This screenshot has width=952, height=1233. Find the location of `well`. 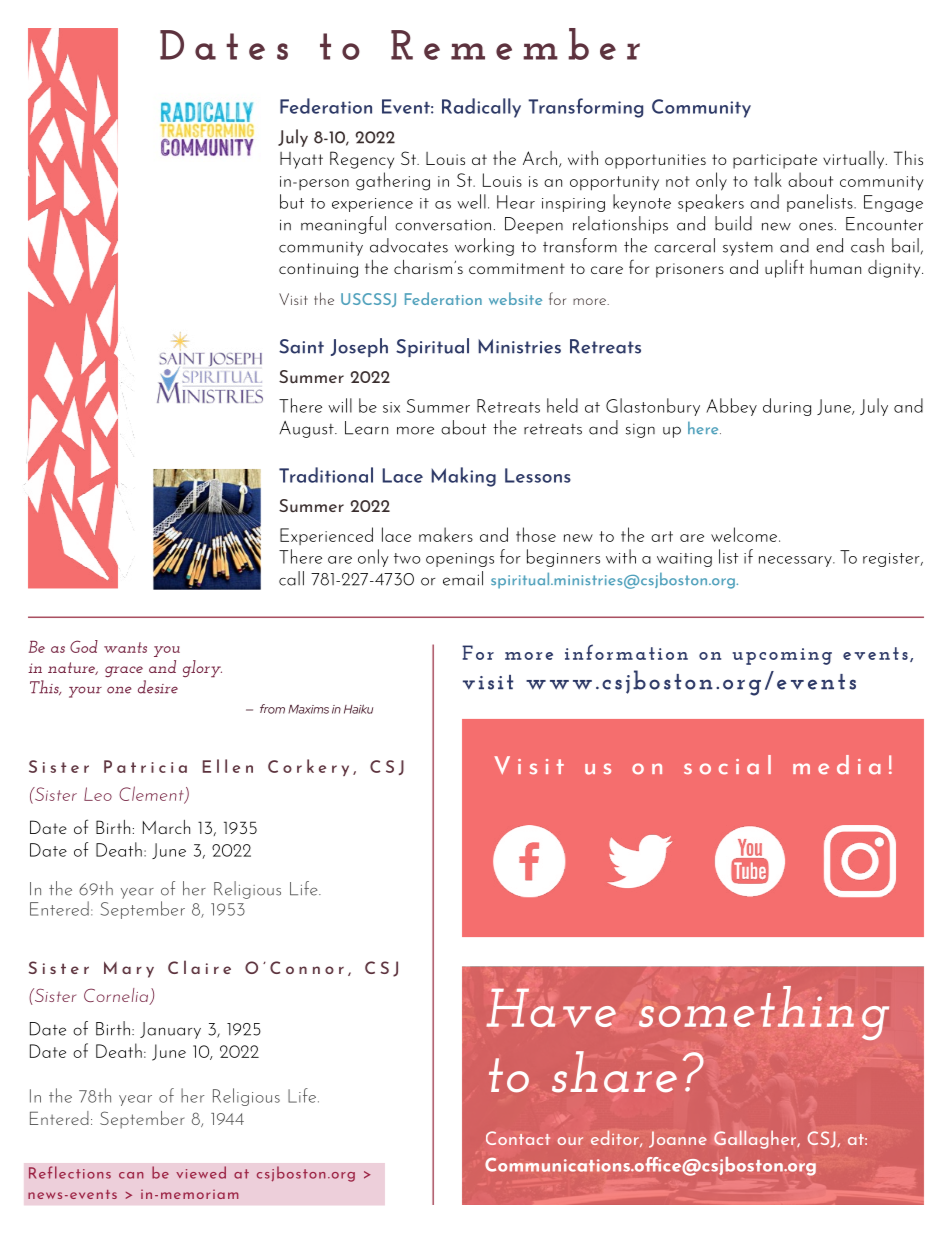

well is located at coordinates (471, 201).
